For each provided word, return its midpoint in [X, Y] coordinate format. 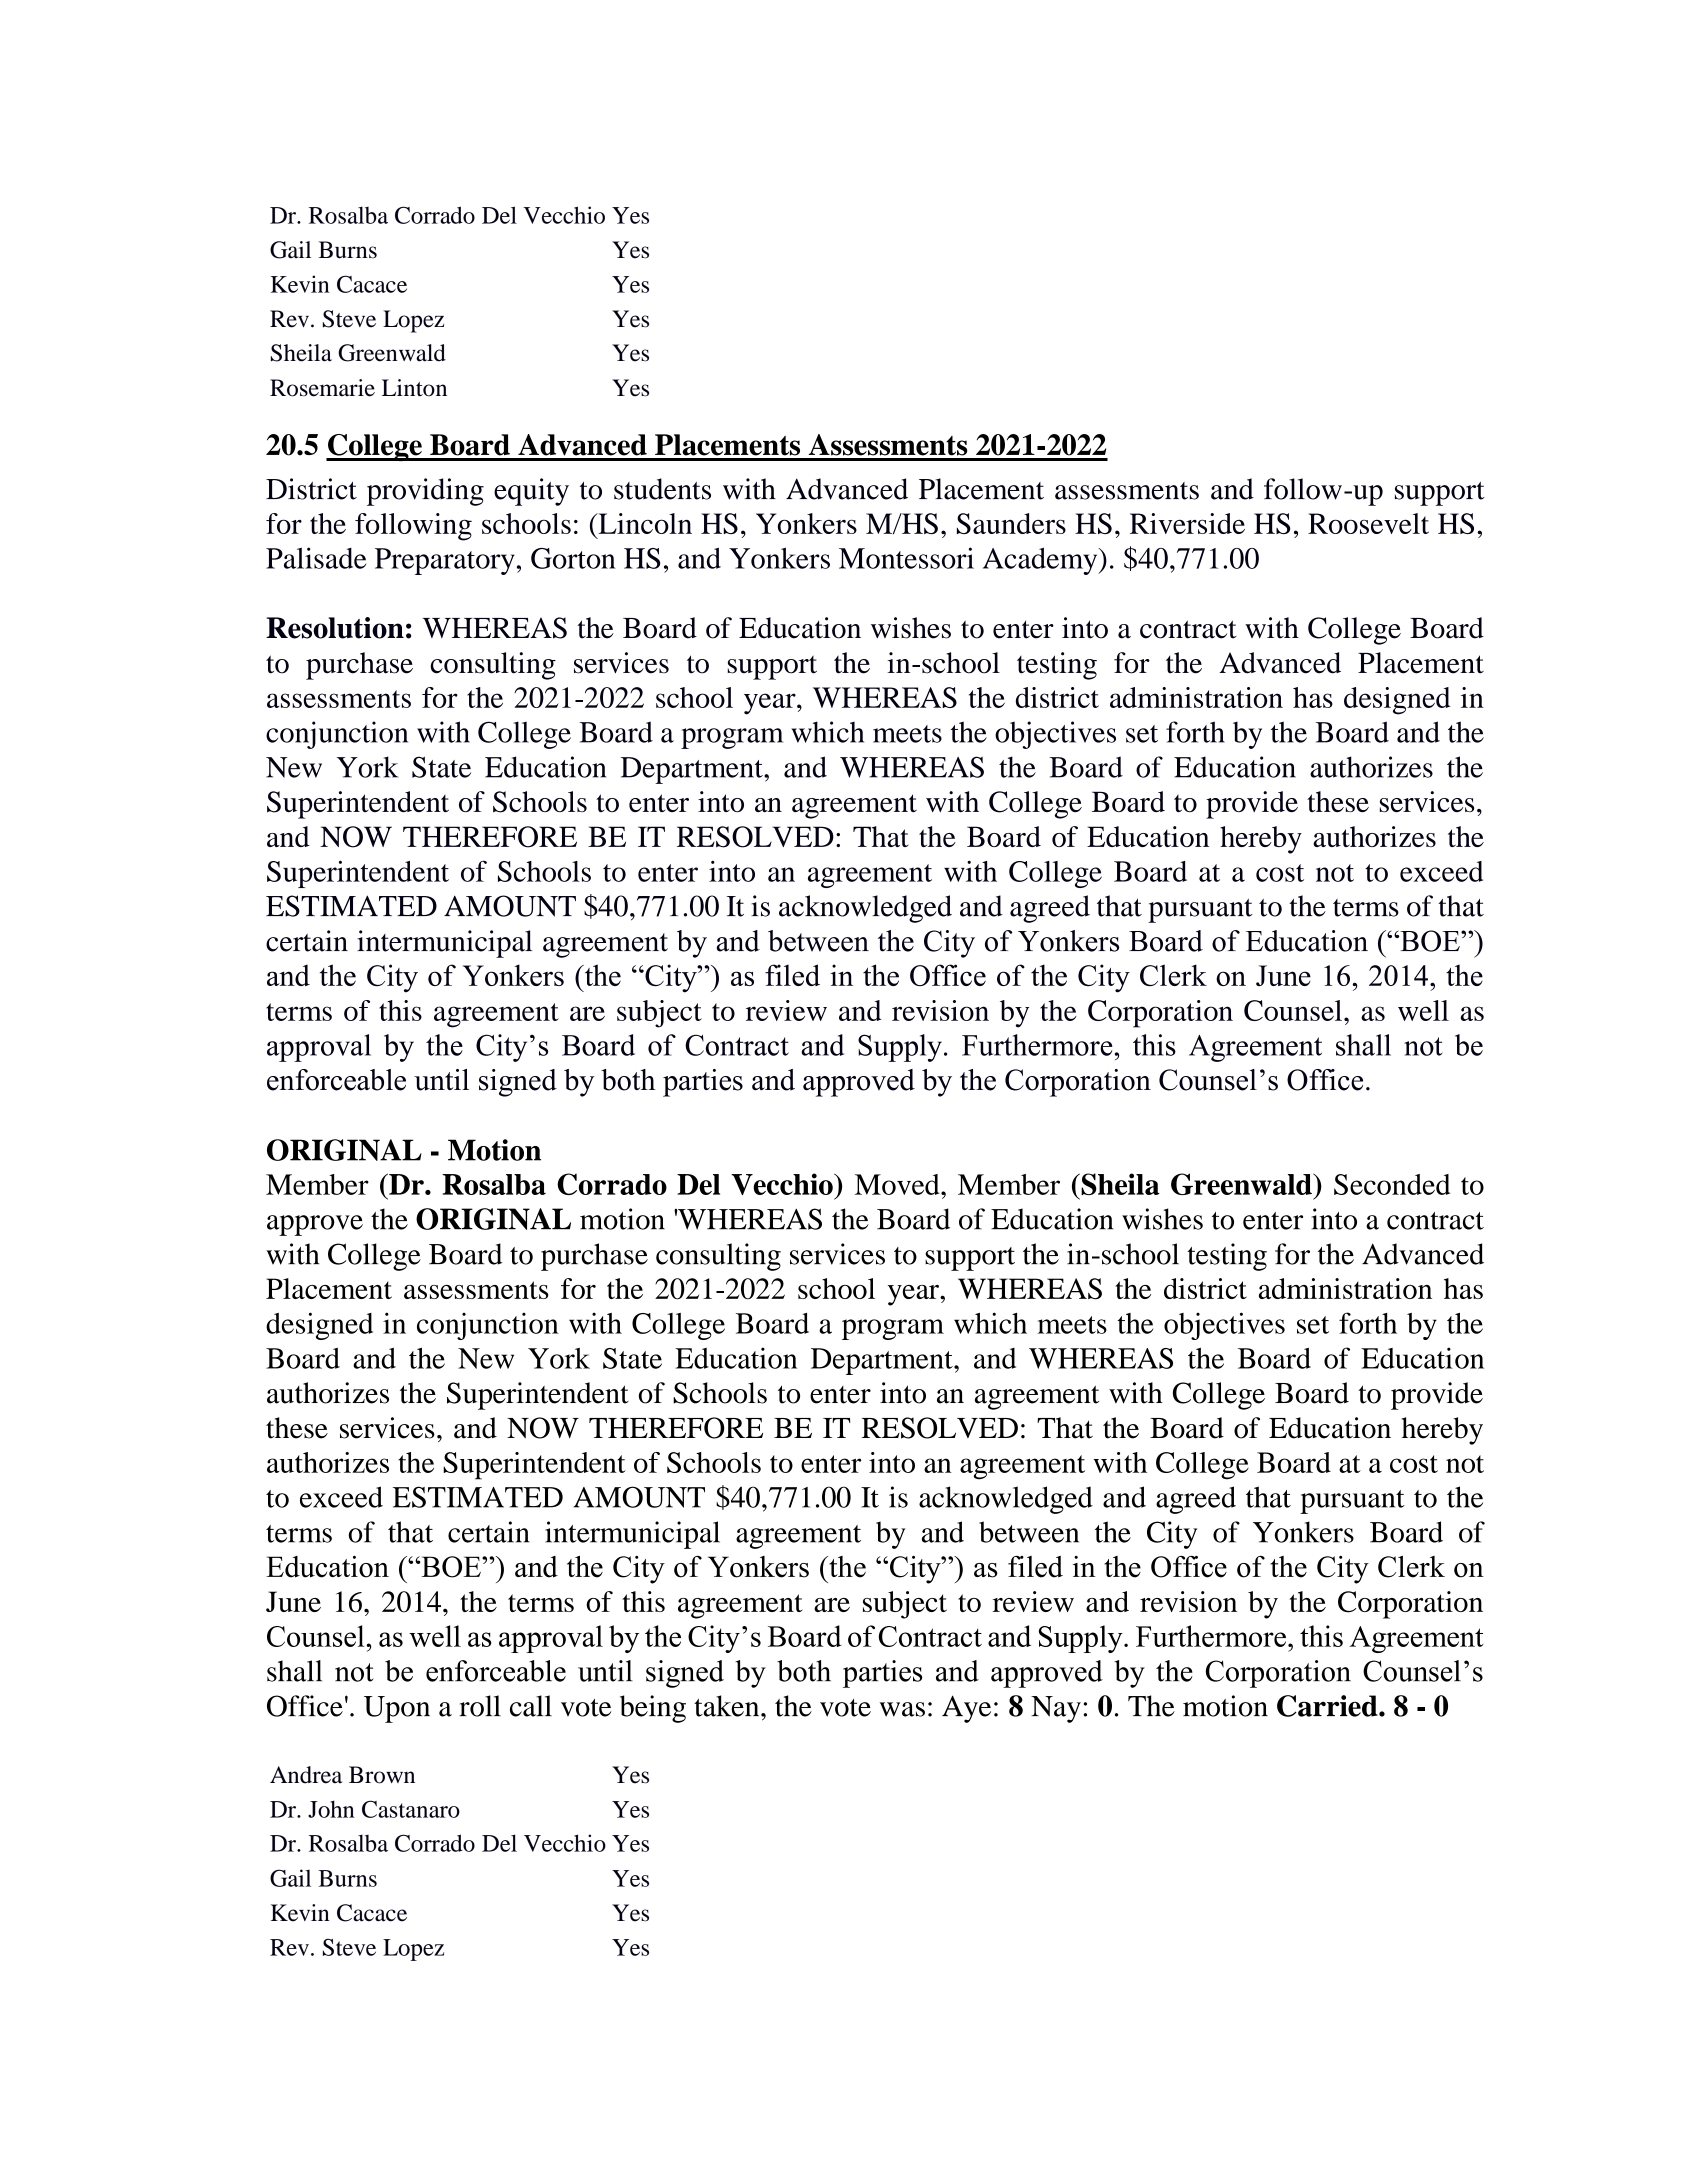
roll [480, 1706]
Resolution [335, 628]
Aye [966, 1709]
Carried [1328, 1706]
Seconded [1392, 1184]
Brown [382, 1775]
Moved [898, 1184]
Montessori [906, 558]
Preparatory [445, 561]
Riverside [1187, 523]
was [902, 1709]
